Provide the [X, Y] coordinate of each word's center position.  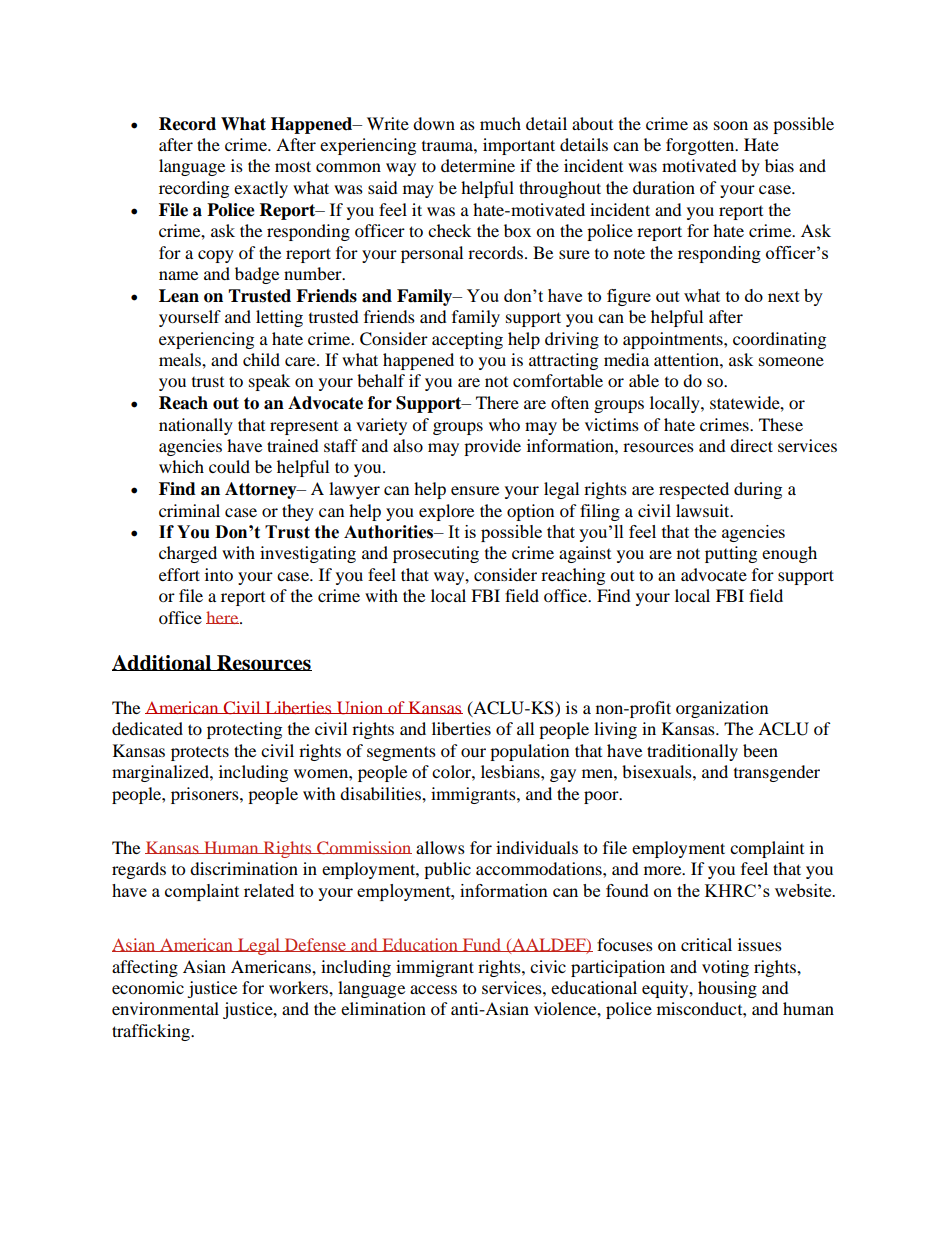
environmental [165, 1008]
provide [492, 447]
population [529, 752]
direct [751, 445]
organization [722, 709]
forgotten [701, 146]
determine [478, 165]
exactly [261, 189]
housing [727, 989]
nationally [196, 426]
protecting [244, 730]
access [433, 989]
